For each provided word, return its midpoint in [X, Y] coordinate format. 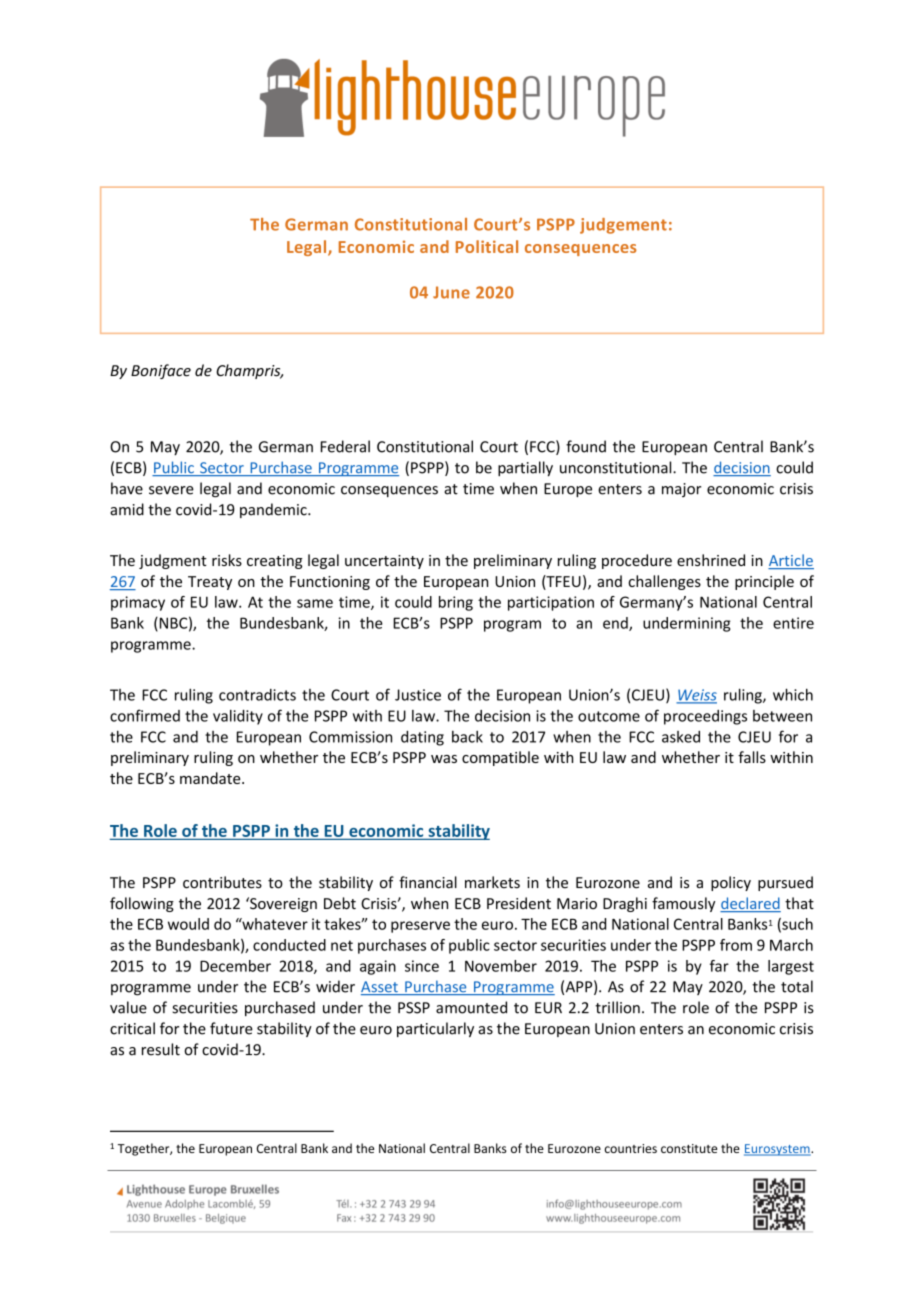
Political [487, 246]
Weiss [696, 696]
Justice [418, 695]
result [161, 1049]
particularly [435, 1029]
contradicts [257, 695]
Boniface [161, 371]
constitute [689, 1148]
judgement [623, 226]
